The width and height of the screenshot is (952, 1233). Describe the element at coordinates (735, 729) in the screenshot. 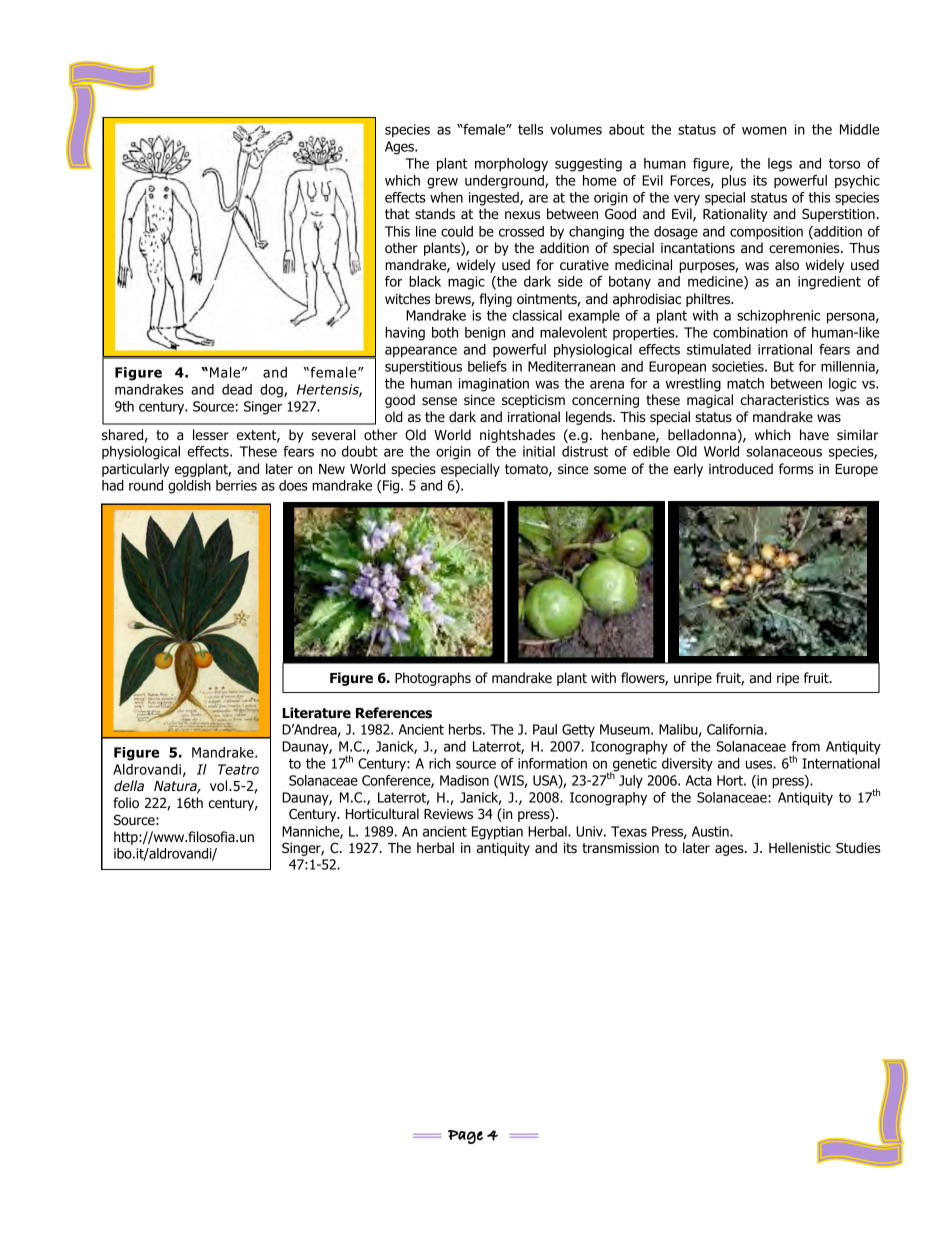

I see `California` at that location.
